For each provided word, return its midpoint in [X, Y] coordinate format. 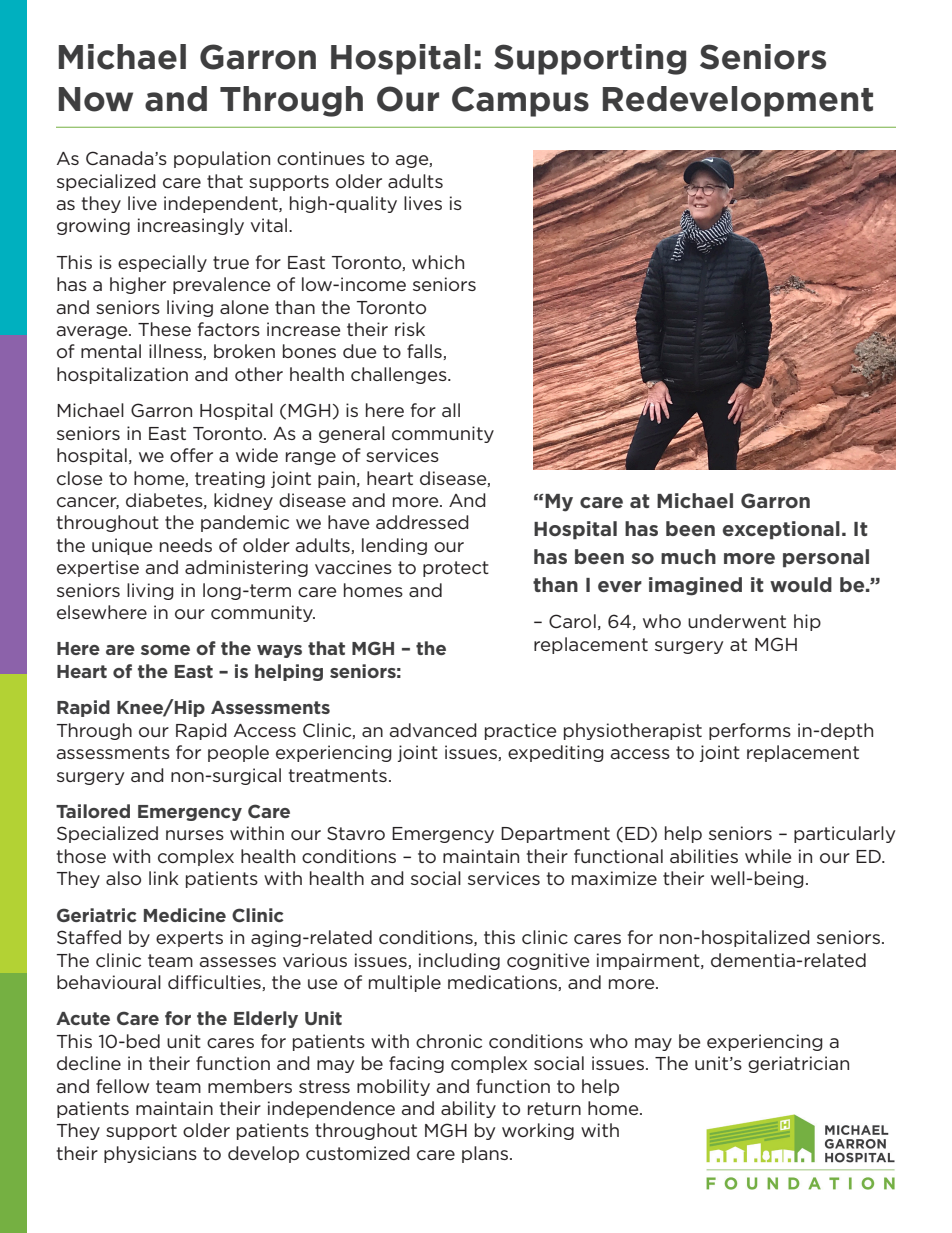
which [438, 262]
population [222, 159]
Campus [520, 101]
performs [750, 731]
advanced [433, 730]
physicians [150, 1154]
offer [191, 455]
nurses [195, 835]
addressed [422, 522]
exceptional [781, 530]
